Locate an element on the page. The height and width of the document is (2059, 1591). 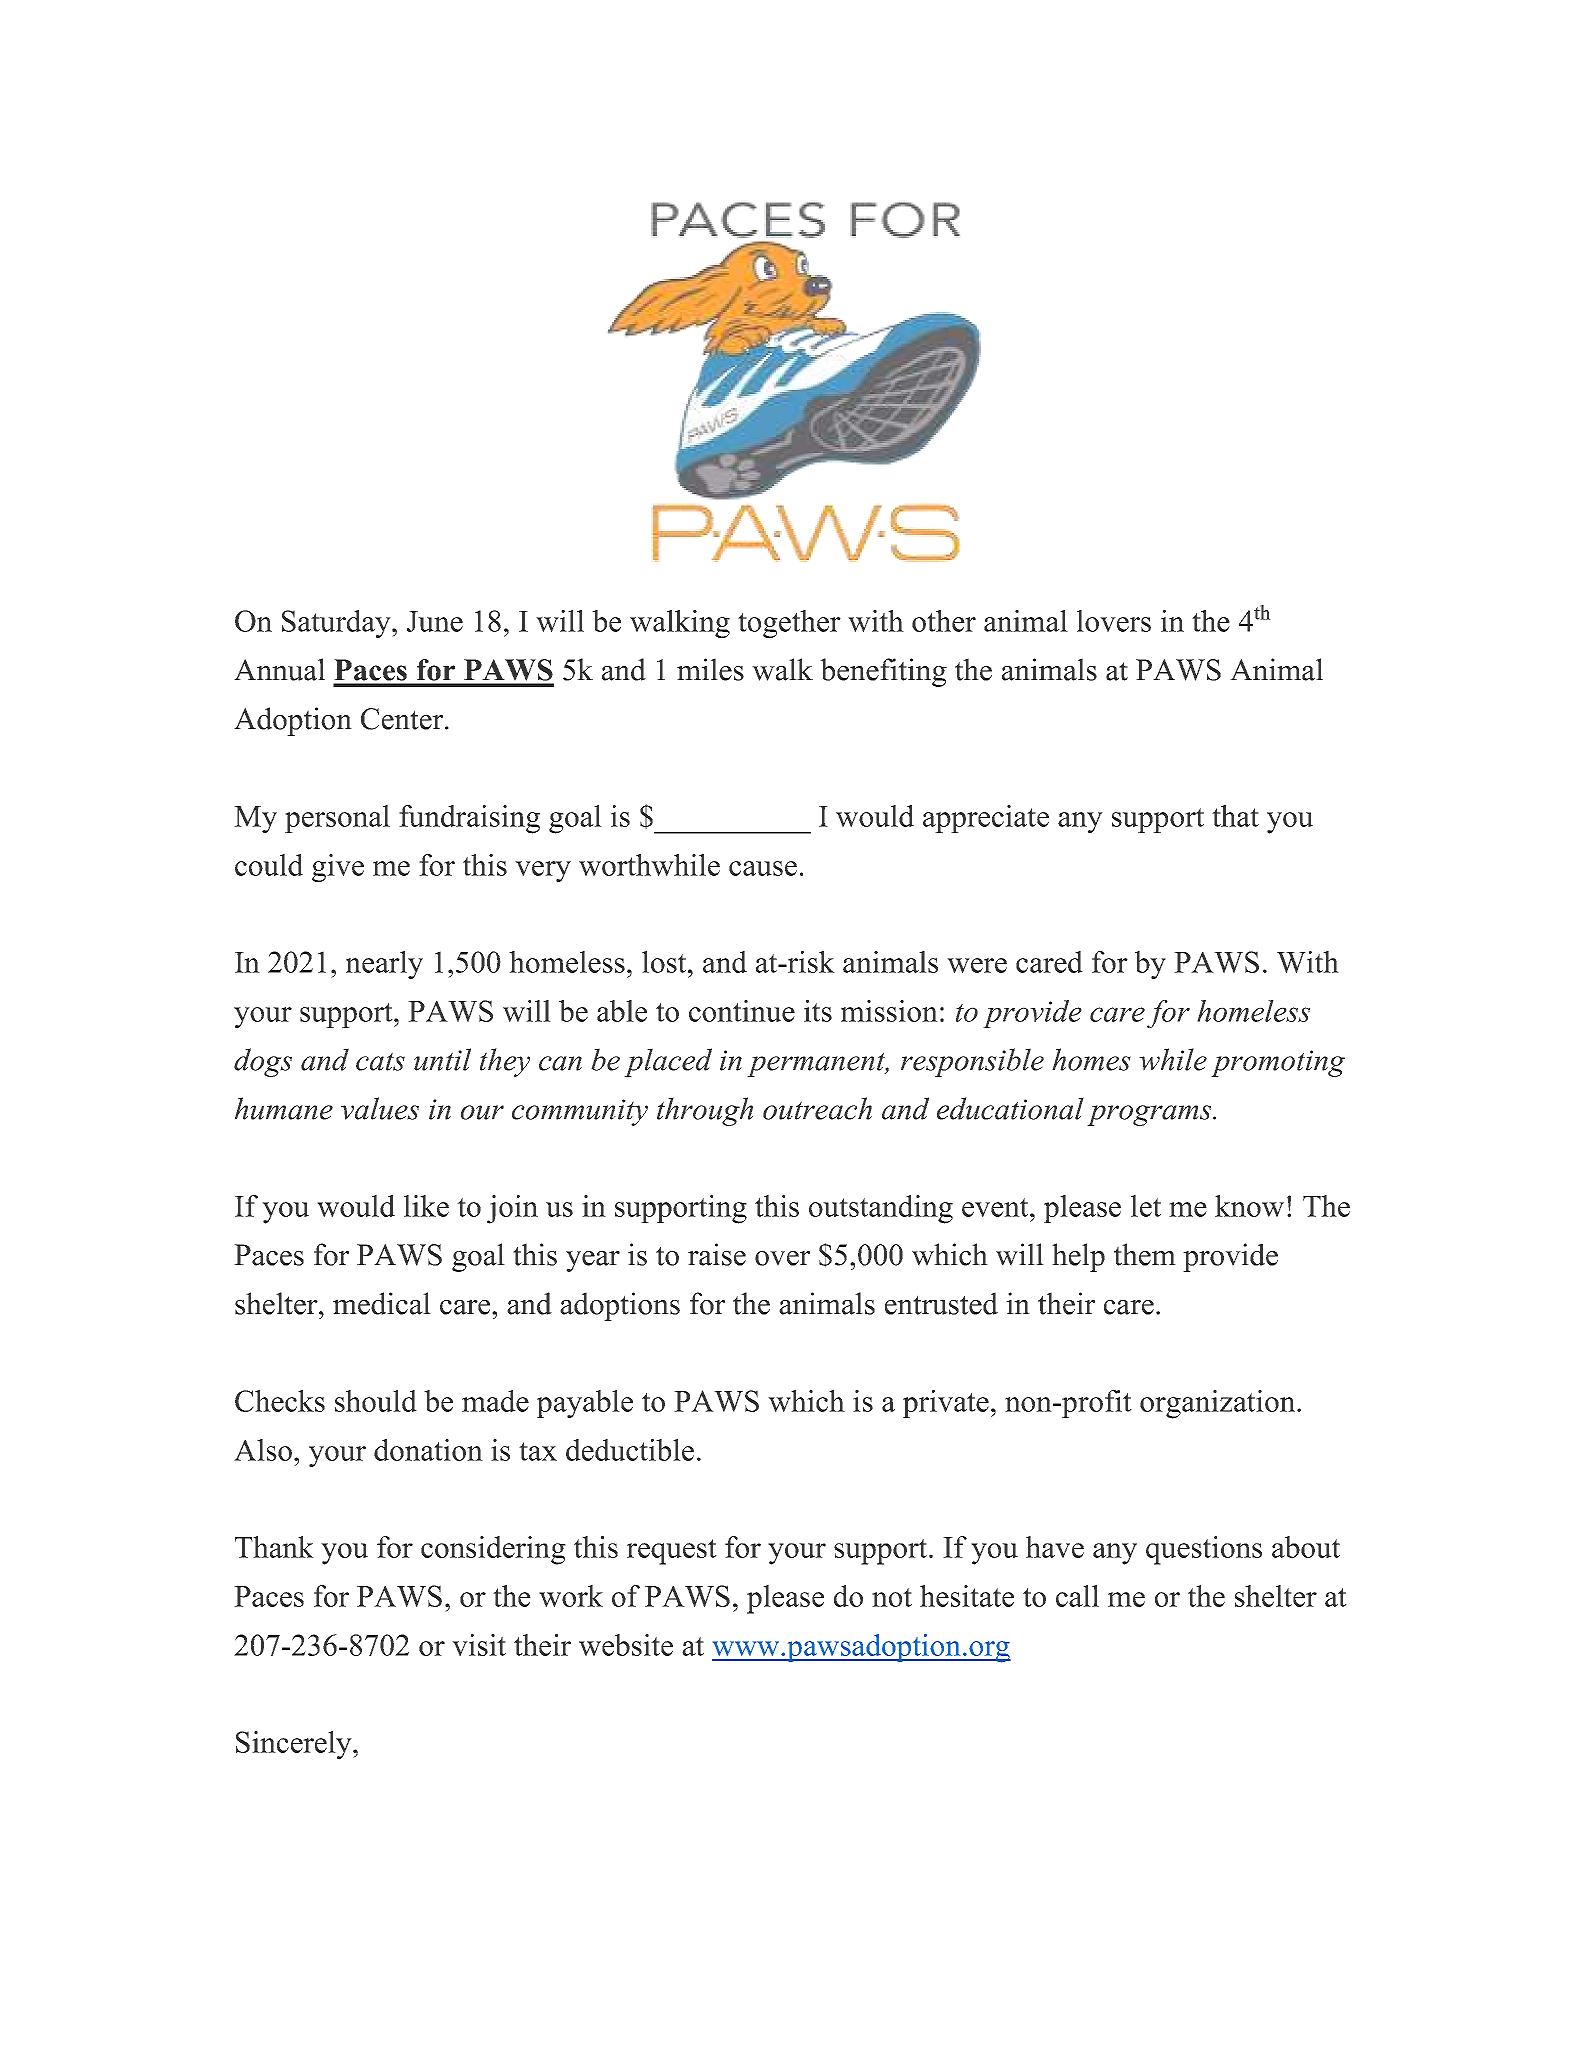
deductible is located at coordinates (630, 1450).
